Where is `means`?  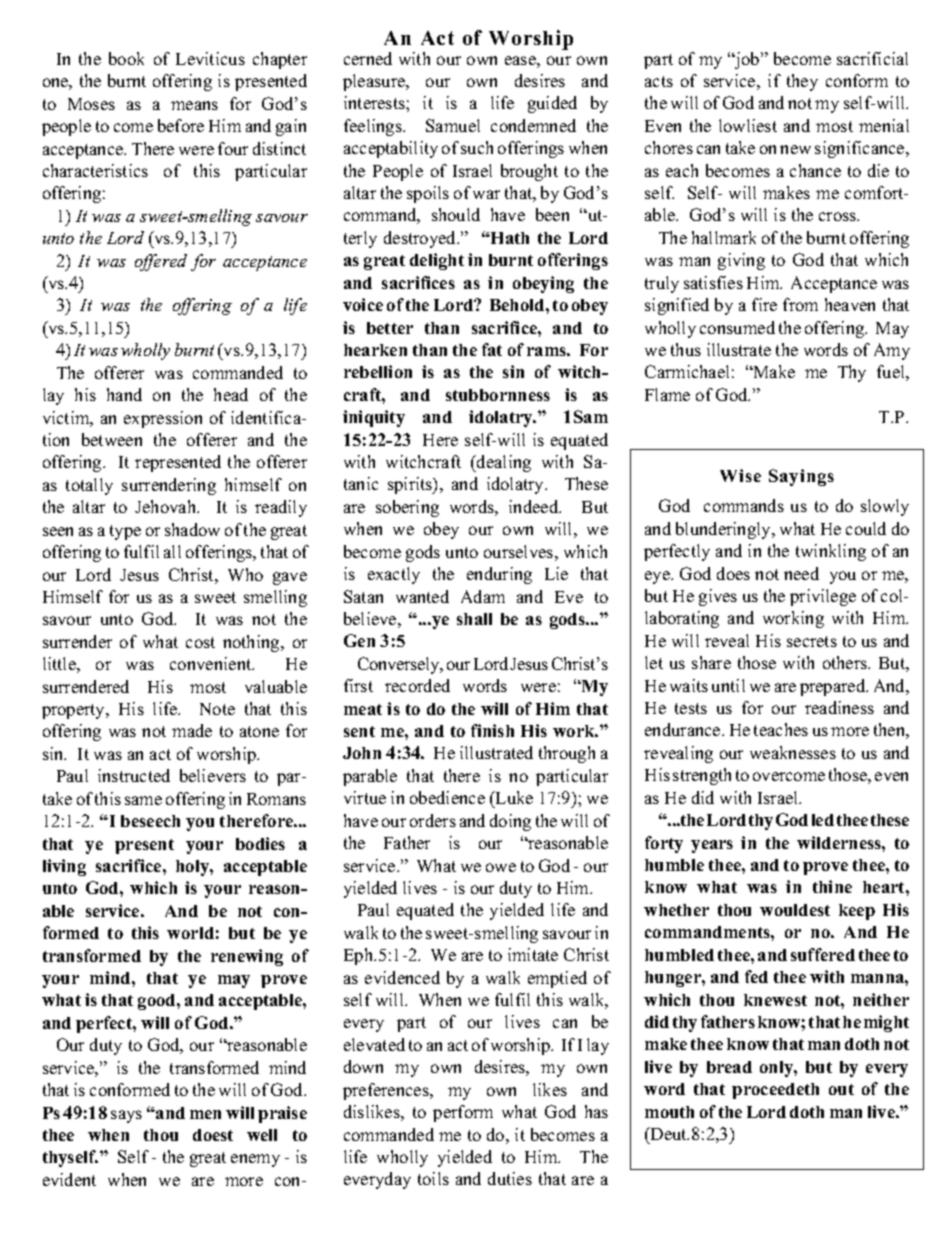 means is located at coordinates (194, 105).
